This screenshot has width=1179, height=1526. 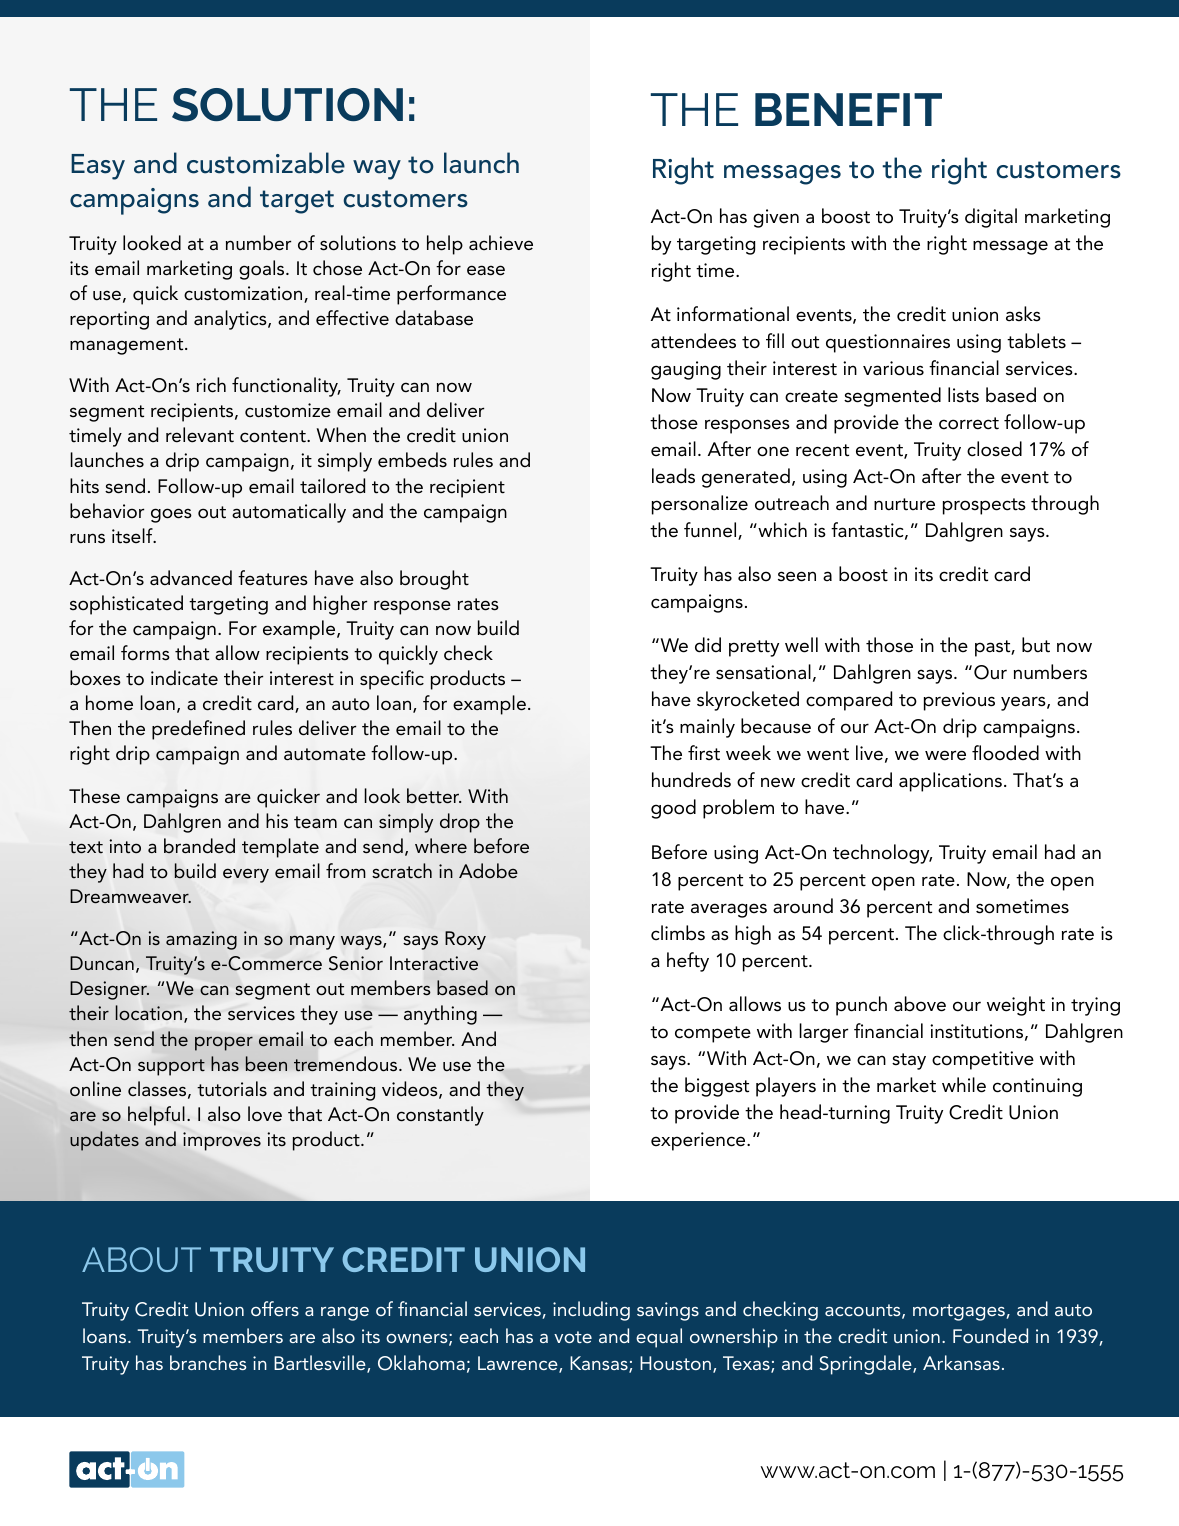 What do you see at coordinates (990, 1335) in the screenshot?
I see `Founded` at bounding box center [990, 1335].
